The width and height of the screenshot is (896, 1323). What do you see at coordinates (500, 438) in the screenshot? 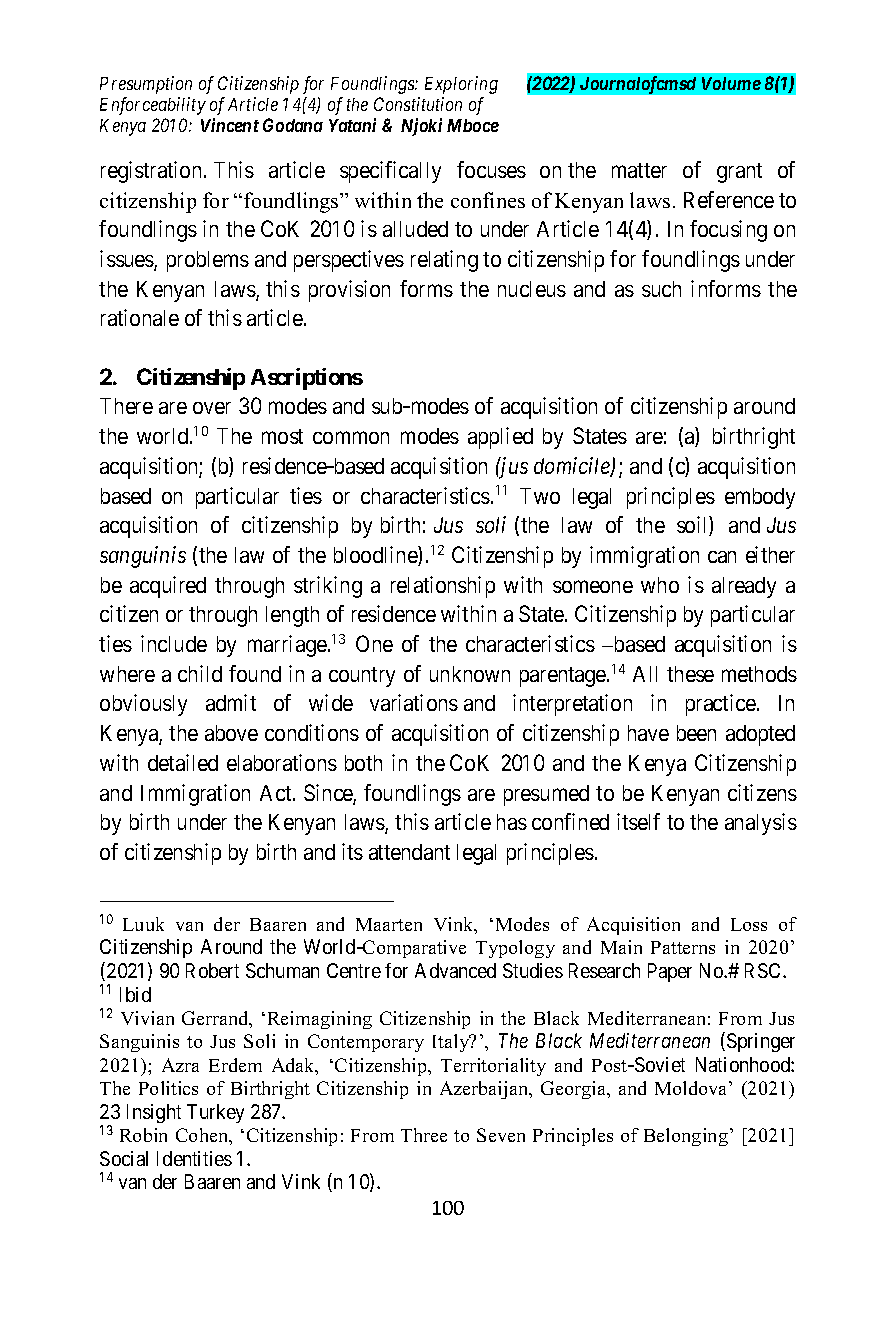
I see `applied` at bounding box center [500, 438].
